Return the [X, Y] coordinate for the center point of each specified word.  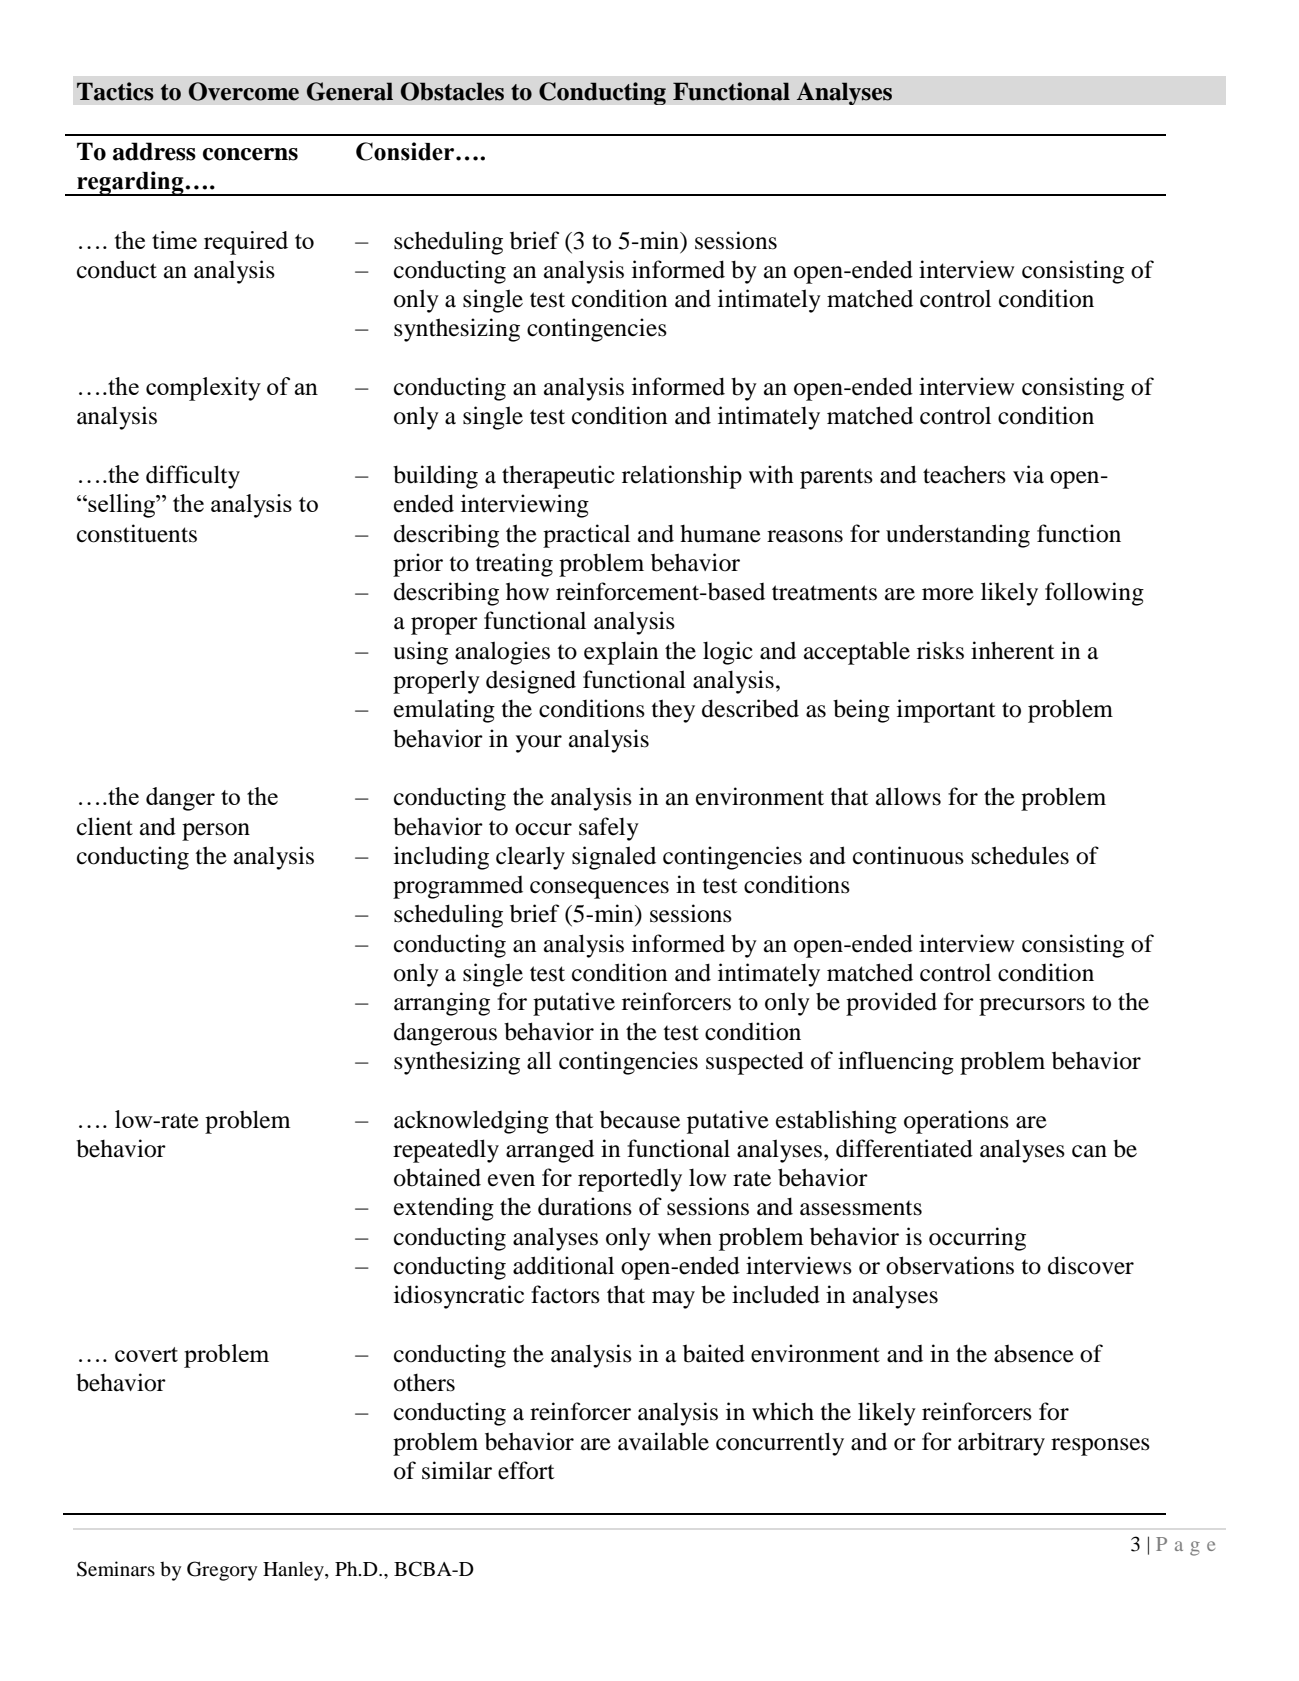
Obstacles [452, 91]
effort [526, 1470]
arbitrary [1001, 1444]
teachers [964, 474]
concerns [250, 154]
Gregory [222, 1571]
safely [609, 829]
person [216, 832]
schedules [1020, 855]
